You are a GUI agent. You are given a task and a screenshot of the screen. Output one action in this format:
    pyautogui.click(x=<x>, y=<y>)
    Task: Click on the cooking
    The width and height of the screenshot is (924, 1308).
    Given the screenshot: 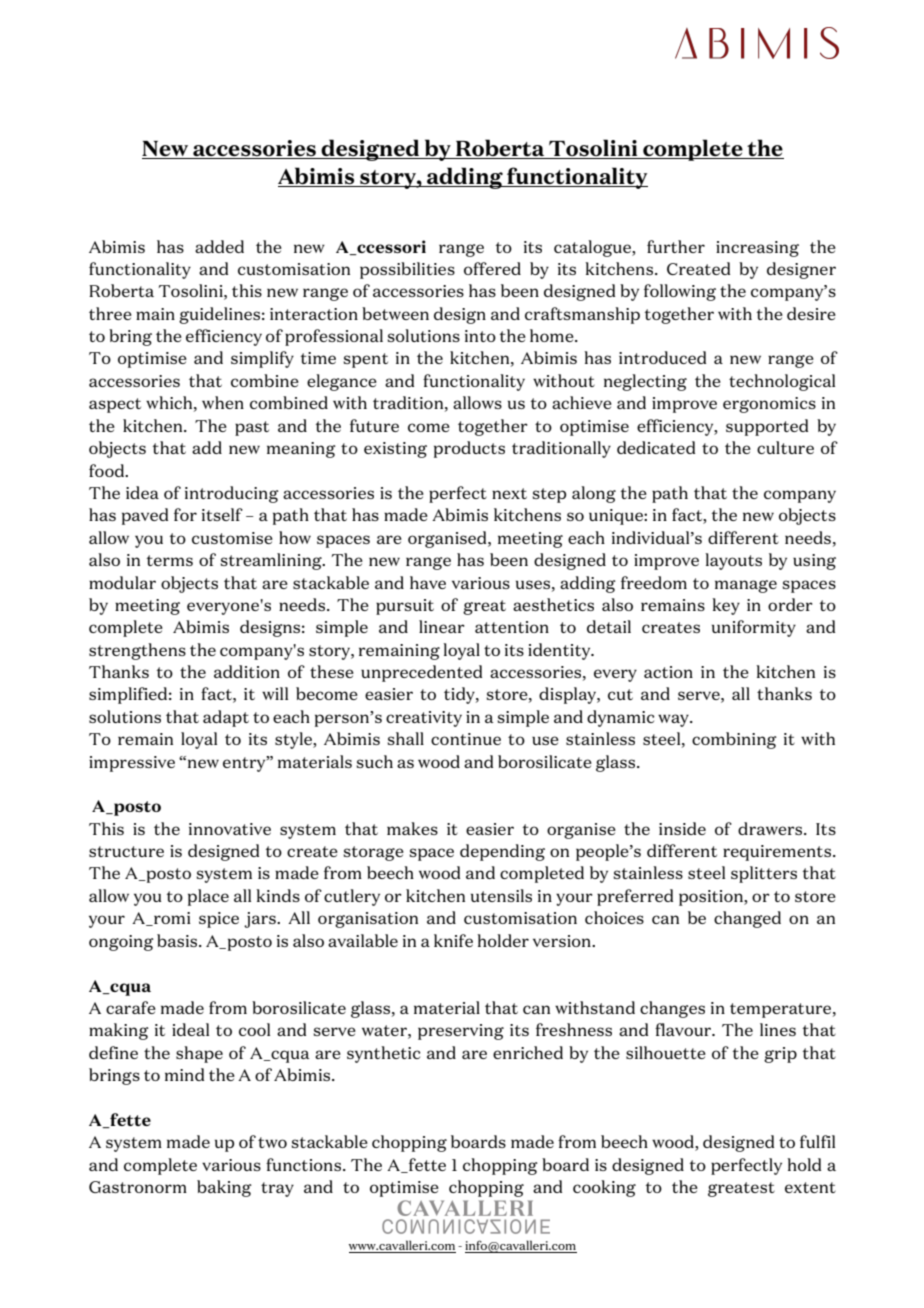 What is the action you would take?
    pyautogui.click(x=604, y=1188)
